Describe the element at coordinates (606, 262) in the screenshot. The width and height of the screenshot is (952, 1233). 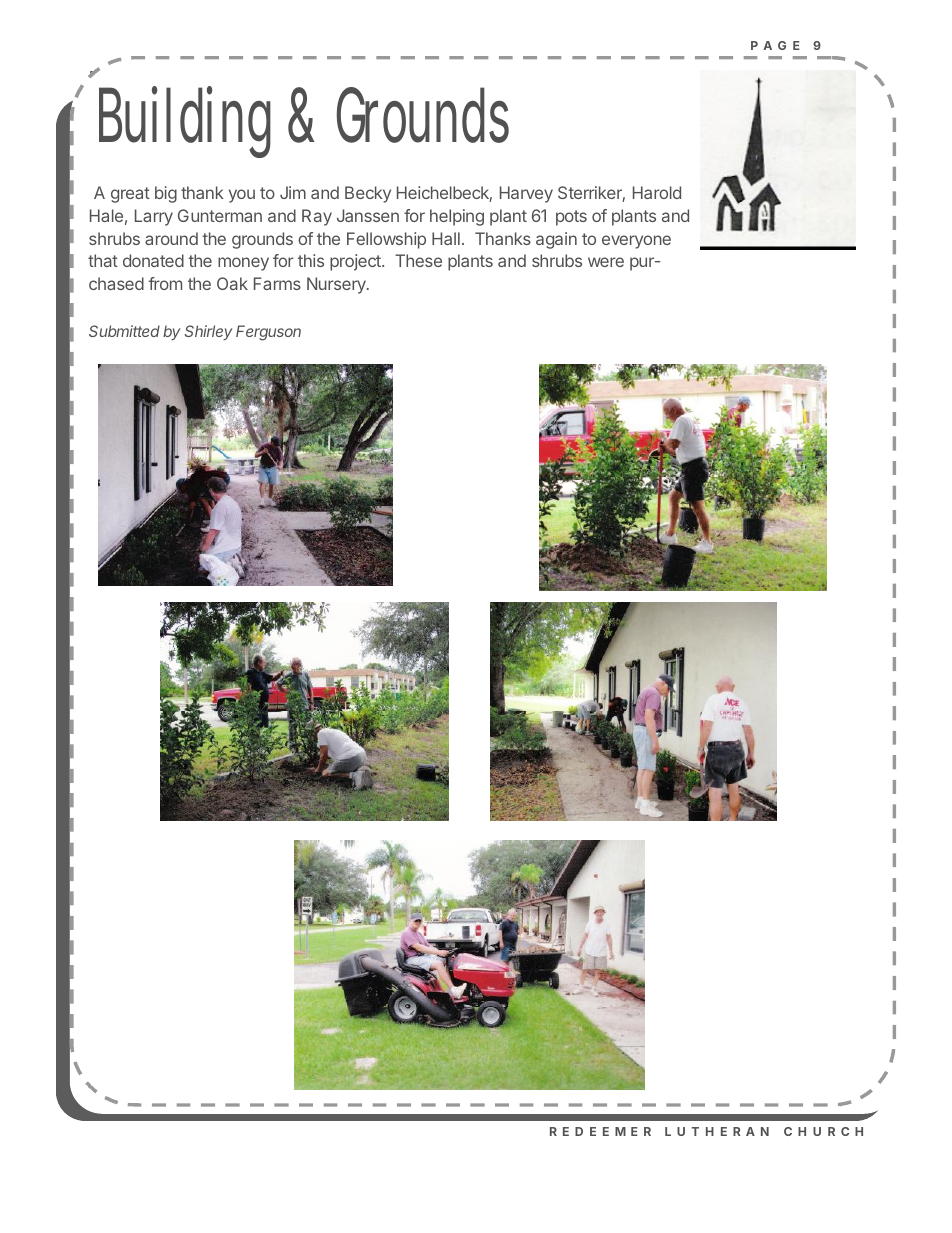
I see `were` at that location.
